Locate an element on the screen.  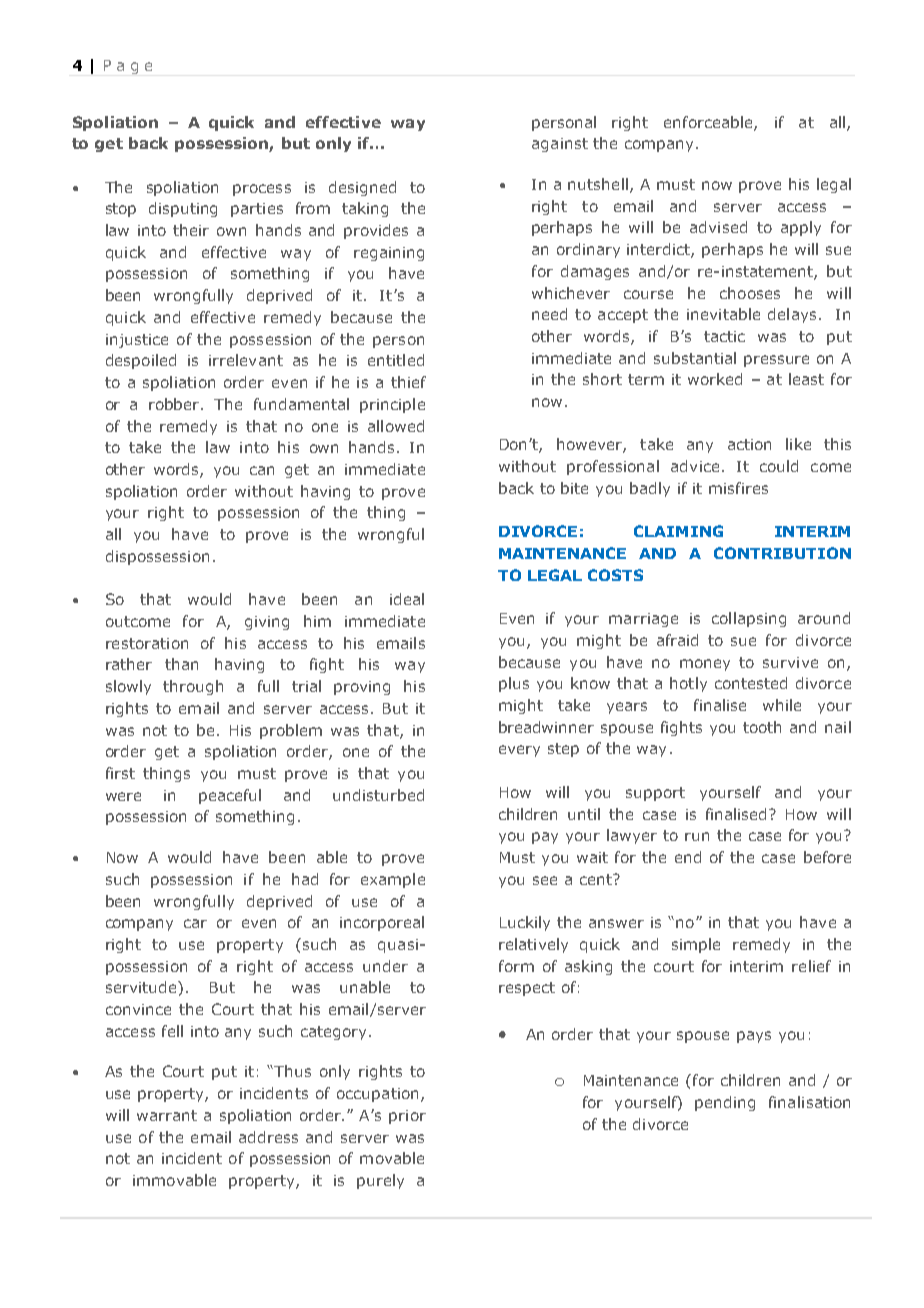
simple is located at coordinates (696, 945).
